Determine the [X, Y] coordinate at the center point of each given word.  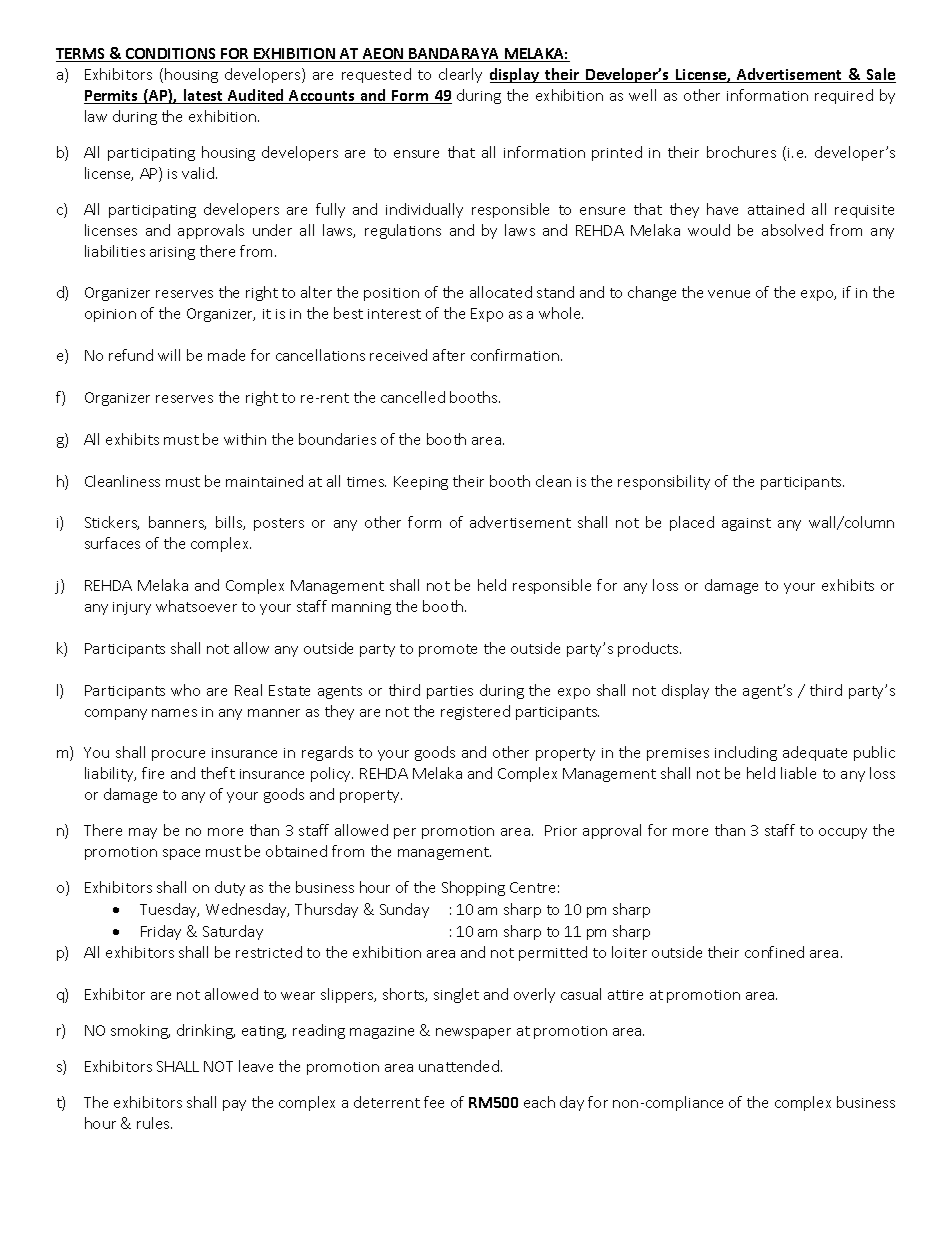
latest [203, 96]
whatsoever [196, 606]
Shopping [473, 888]
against [746, 524]
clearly [460, 75]
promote [448, 650]
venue [729, 294]
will [169, 355]
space [181, 854]
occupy [843, 833]
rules [154, 1123]
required [844, 96]
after [449, 355]
